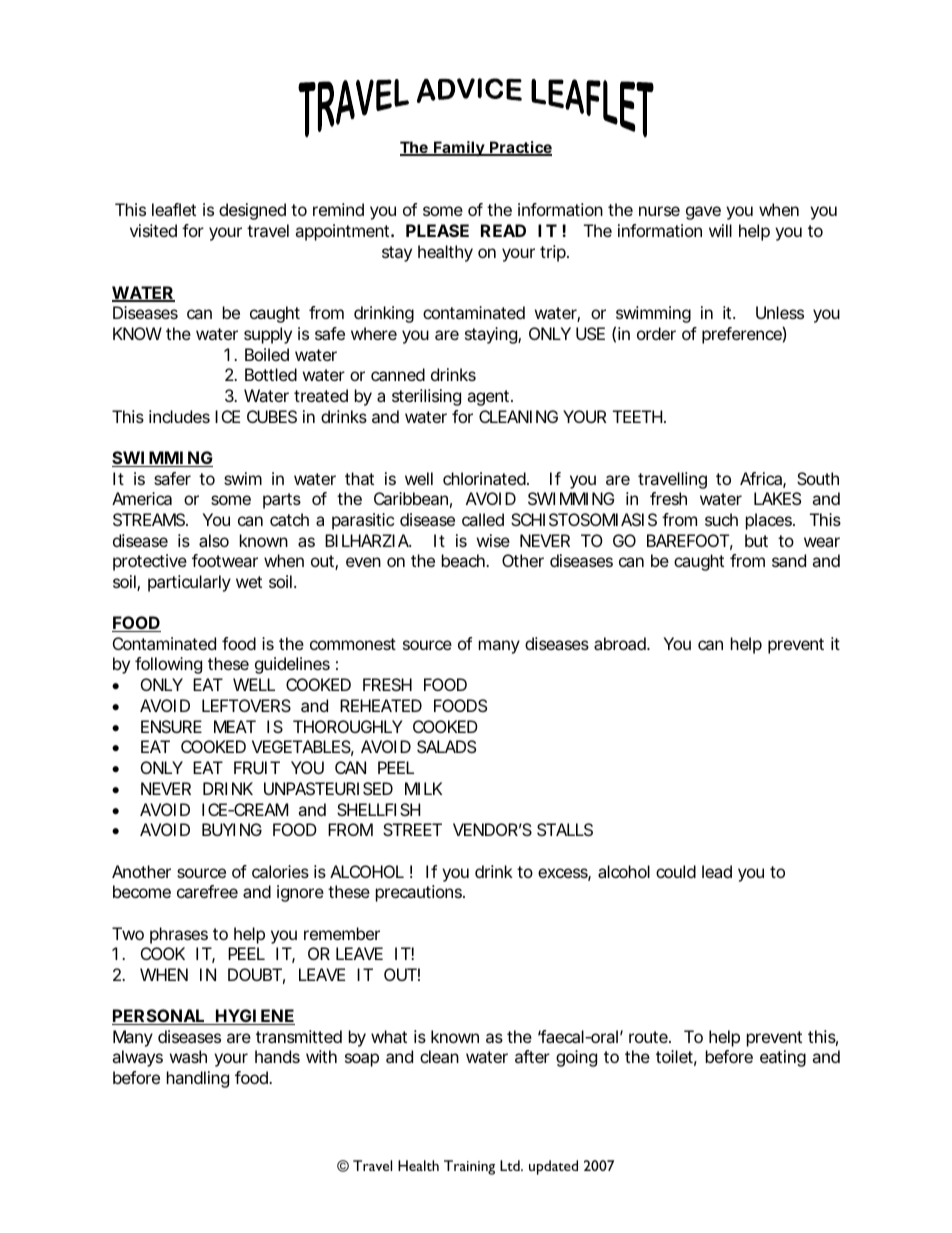 This screenshot has width=952, height=1233. What do you see at coordinates (446, 746) in the screenshot?
I see `SALADS` at bounding box center [446, 746].
